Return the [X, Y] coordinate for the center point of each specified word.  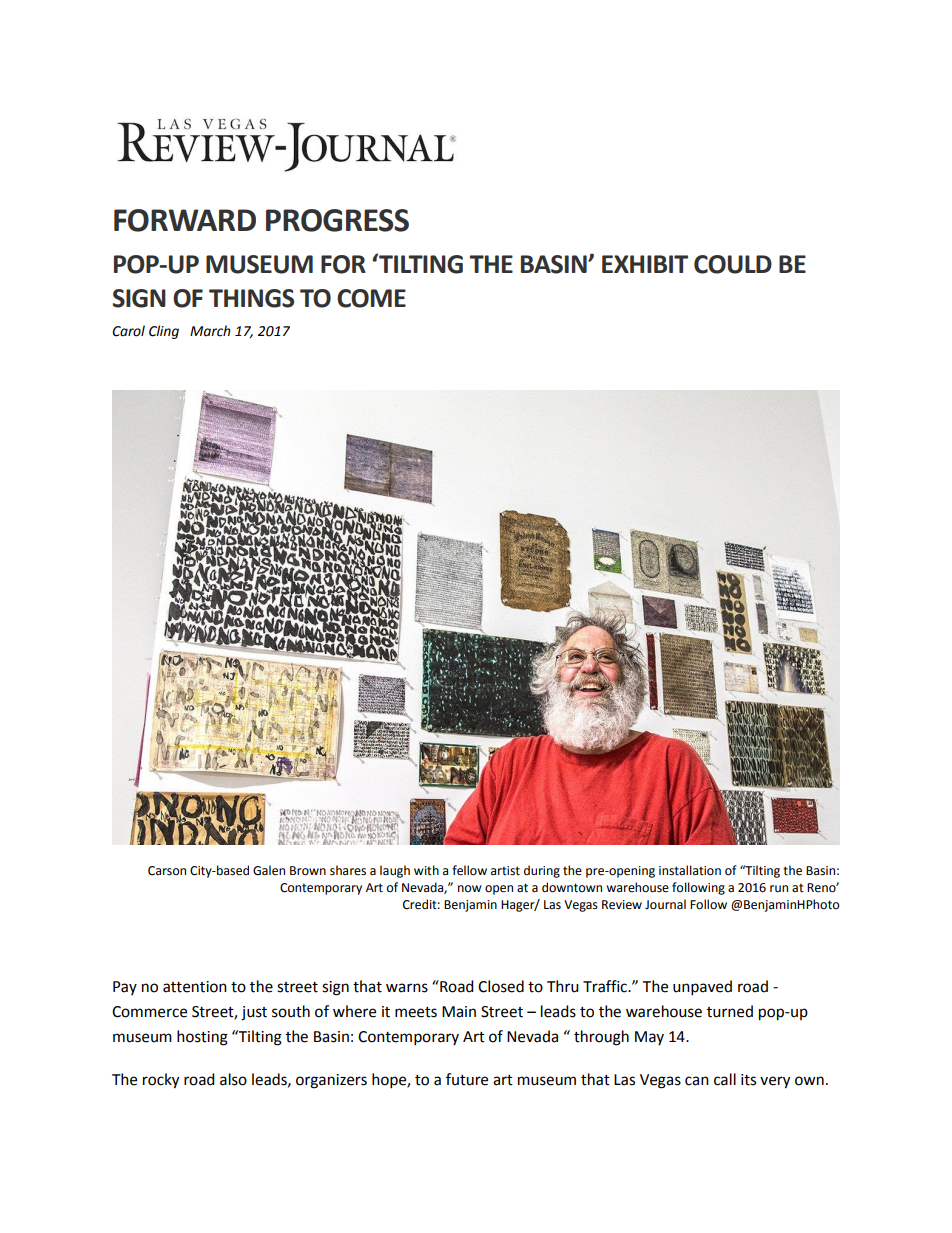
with [426, 870]
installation [690, 870]
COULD [733, 264]
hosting [202, 1038]
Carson [167, 871]
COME [371, 298]
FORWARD [185, 220]
